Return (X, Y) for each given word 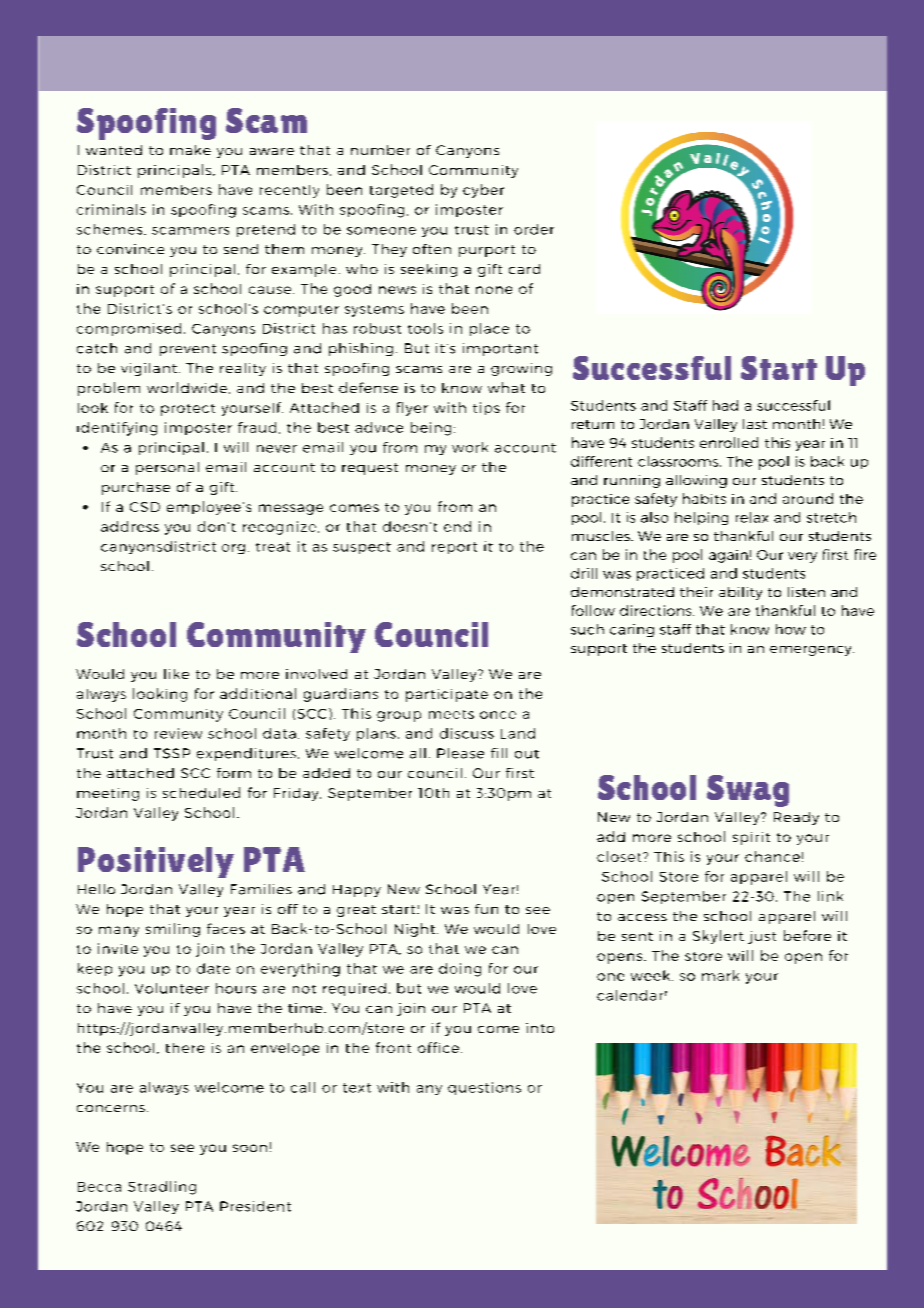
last (755, 424)
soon (250, 1148)
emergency (812, 651)
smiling (173, 930)
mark (720, 975)
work (470, 447)
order (534, 229)
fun (486, 909)
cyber (483, 191)
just (762, 937)
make (190, 150)
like (176, 674)
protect (188, 410)
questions (484, 1088)
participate (447, 695)
